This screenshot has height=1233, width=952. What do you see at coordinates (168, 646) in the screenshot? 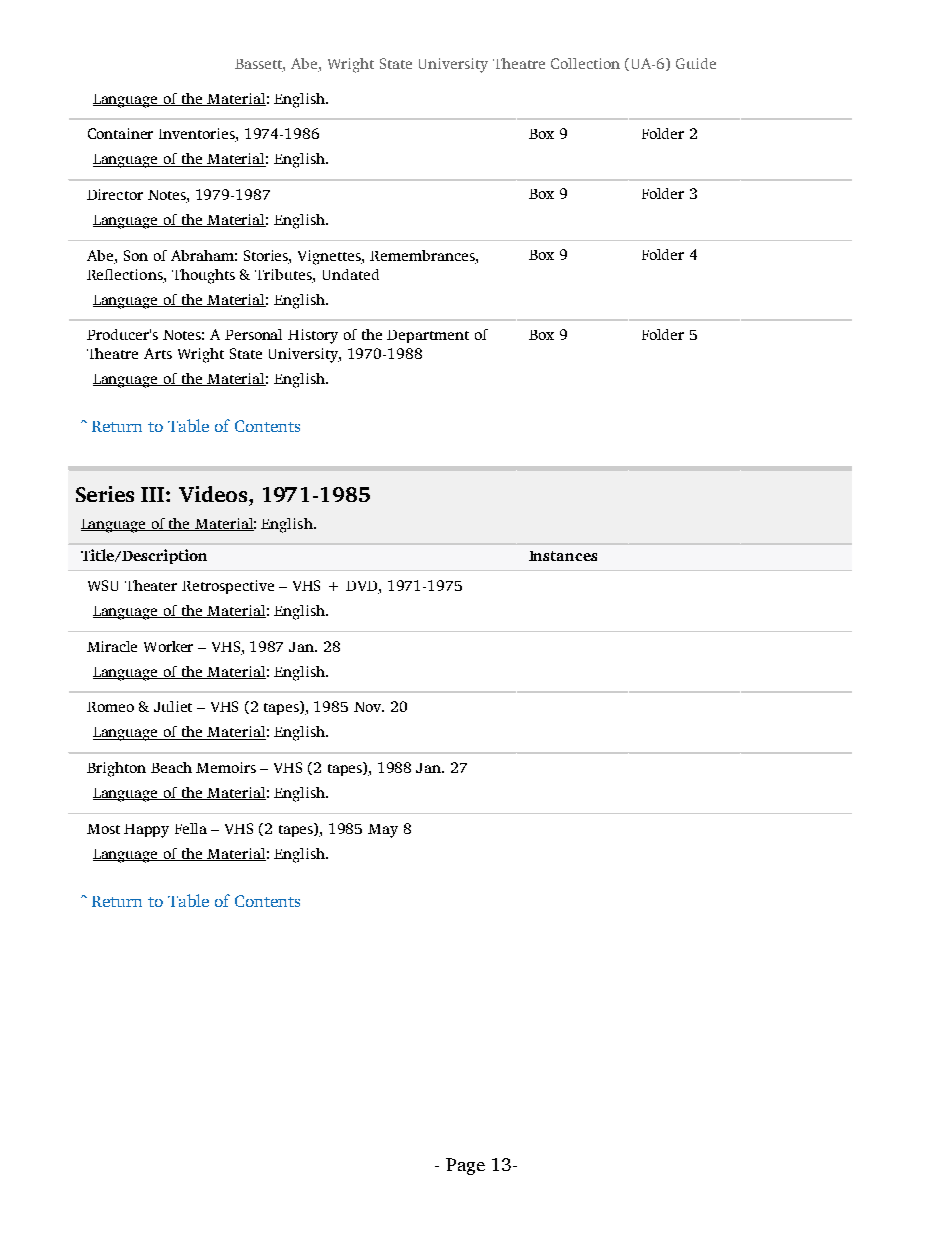
I see `Worker` at bounding box center [168, 646].
